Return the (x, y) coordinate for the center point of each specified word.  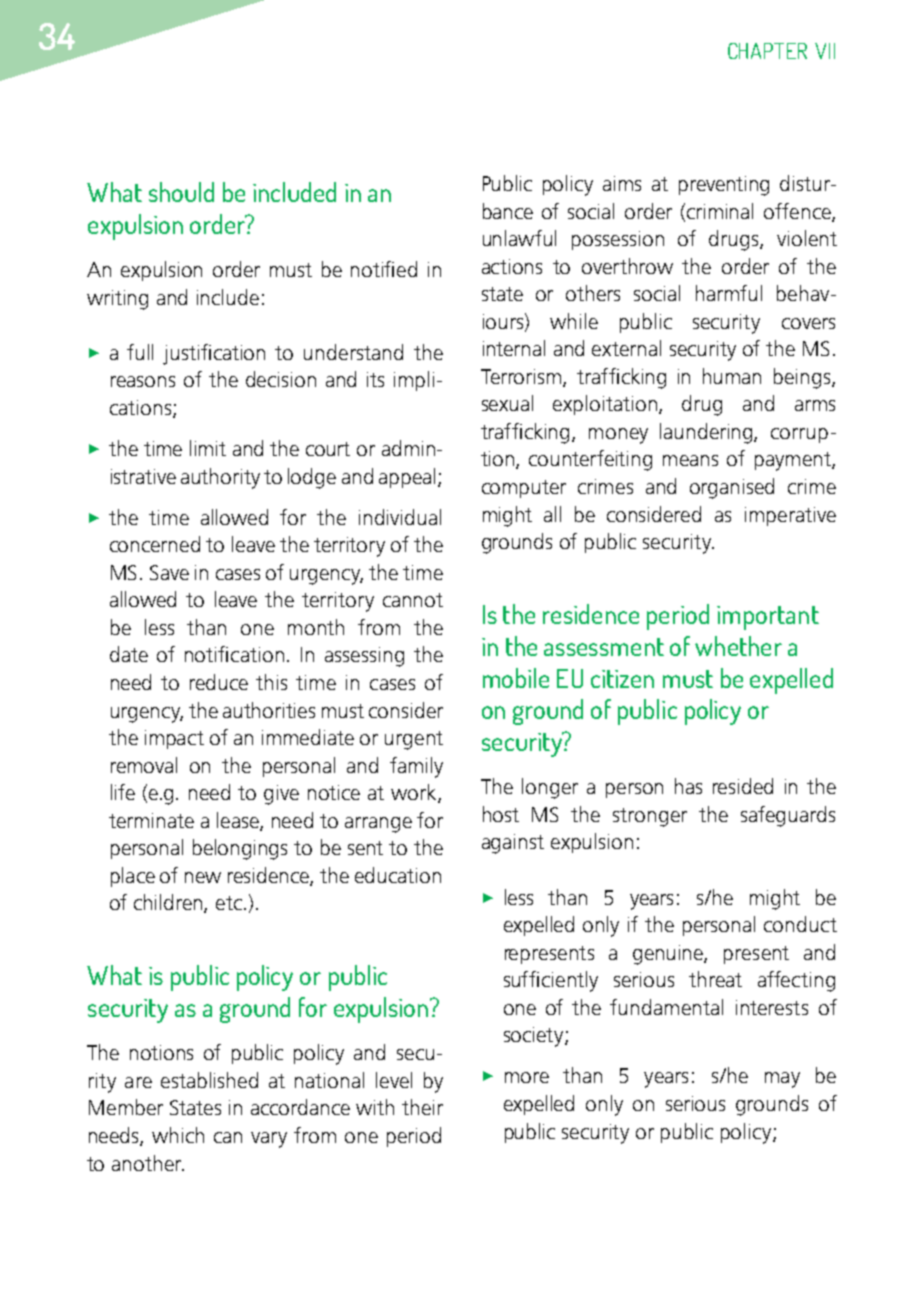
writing (117, 300)
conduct (800, 924)
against (513, 844)
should (181, 192)
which (178, 1135)
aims (622, 183)
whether (738, 646)
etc (229, 903)
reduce (219, 682)
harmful (729, 293)
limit (208, 448)
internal (514, 348)
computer (524, 489)
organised (732, 488)
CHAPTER (767, 51)
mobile (516, 678)
